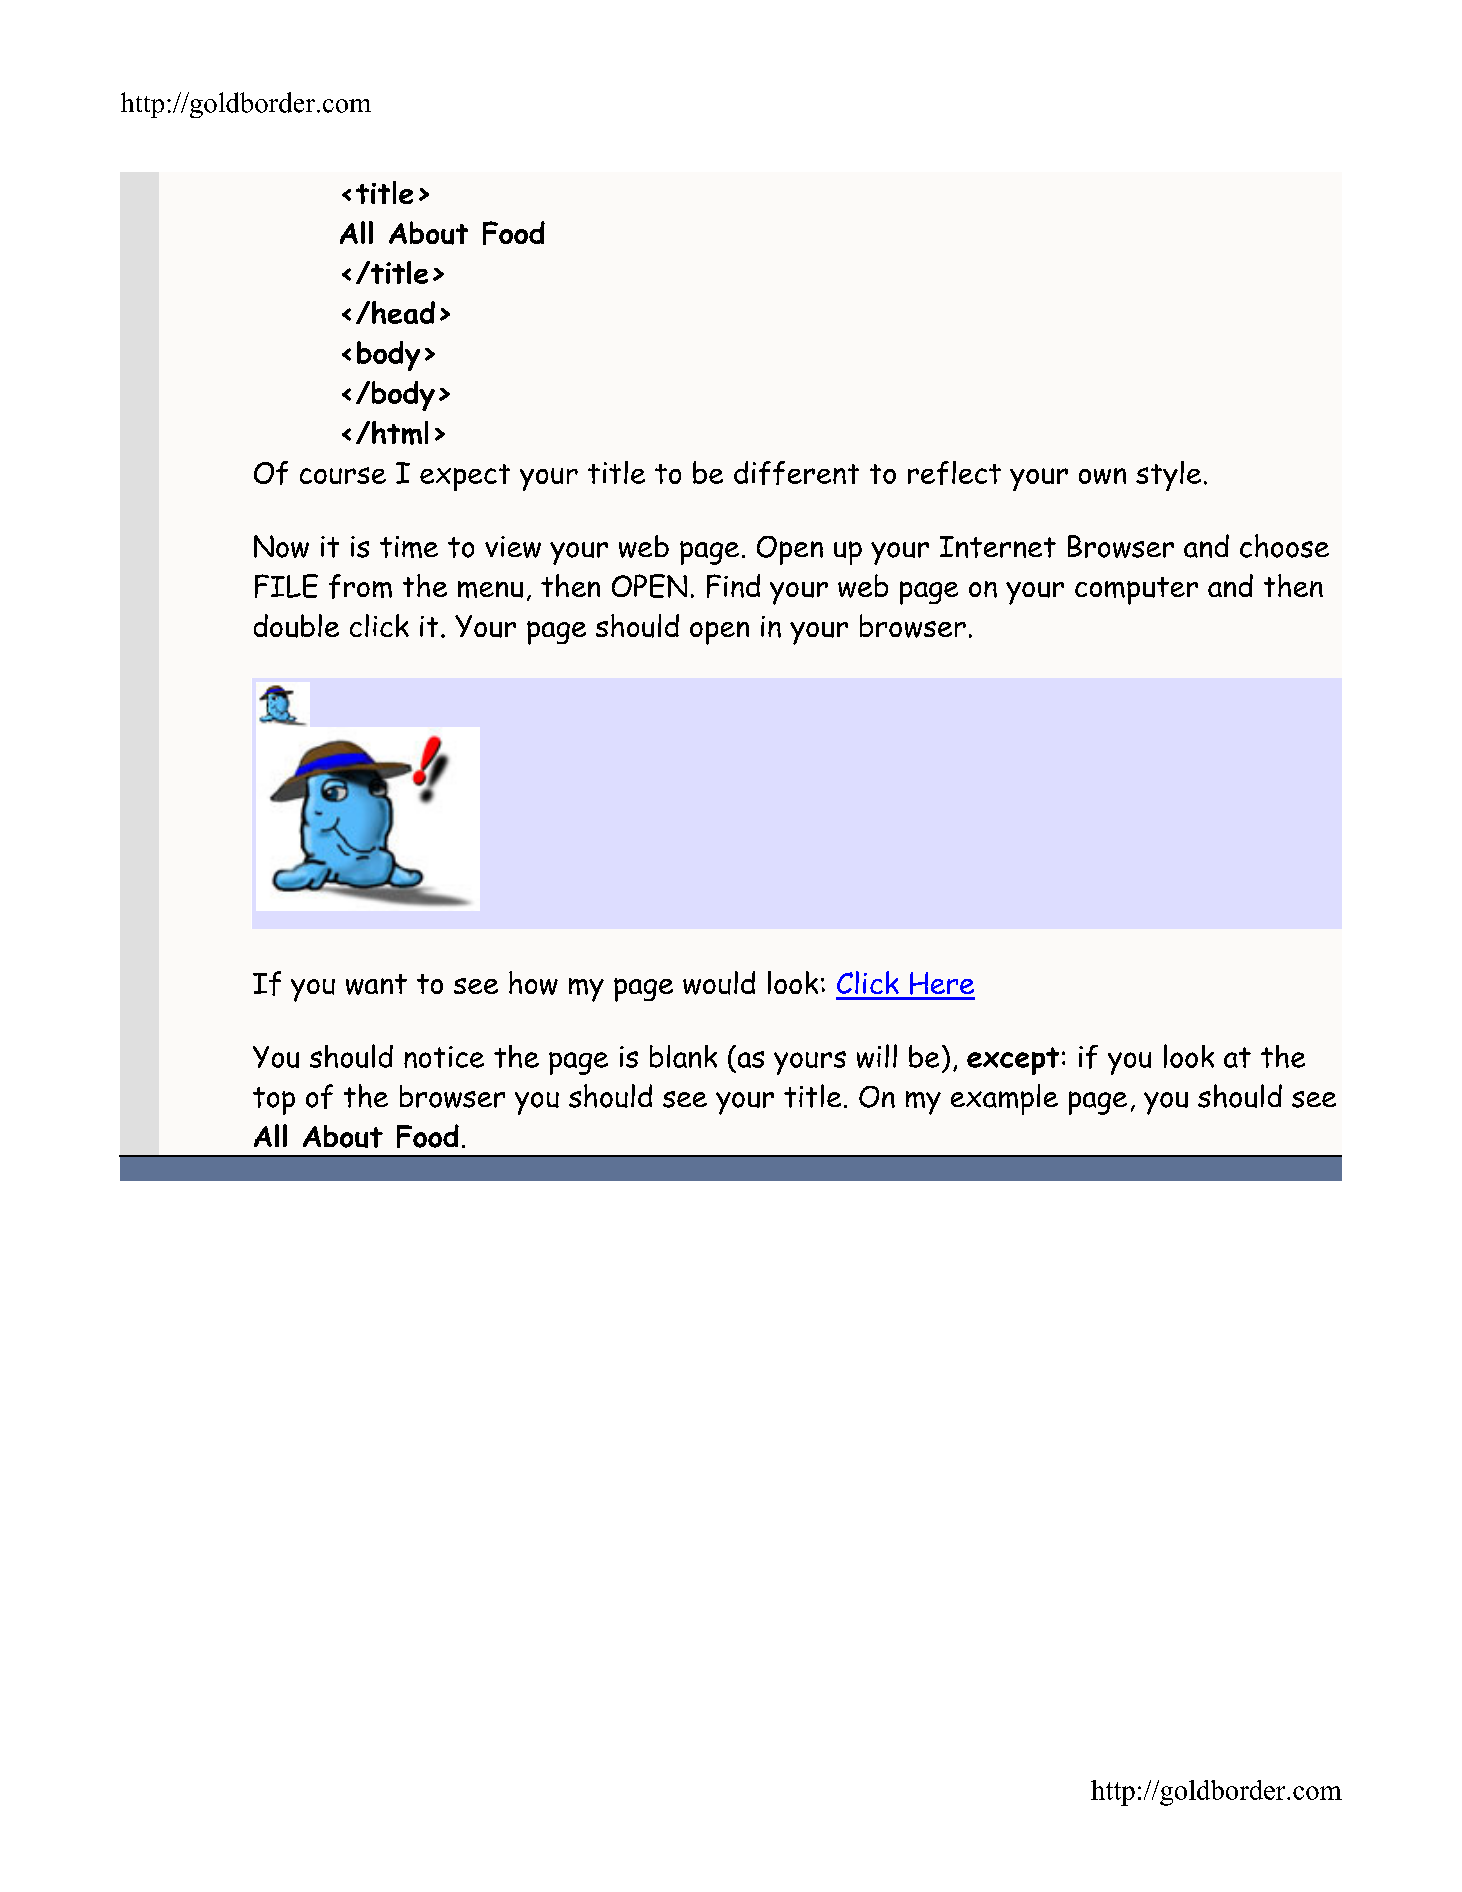 The height and width of the document is (1892, 1462). Describe the element at coordinates (796, 473) in the document. I see `different` at that location.
